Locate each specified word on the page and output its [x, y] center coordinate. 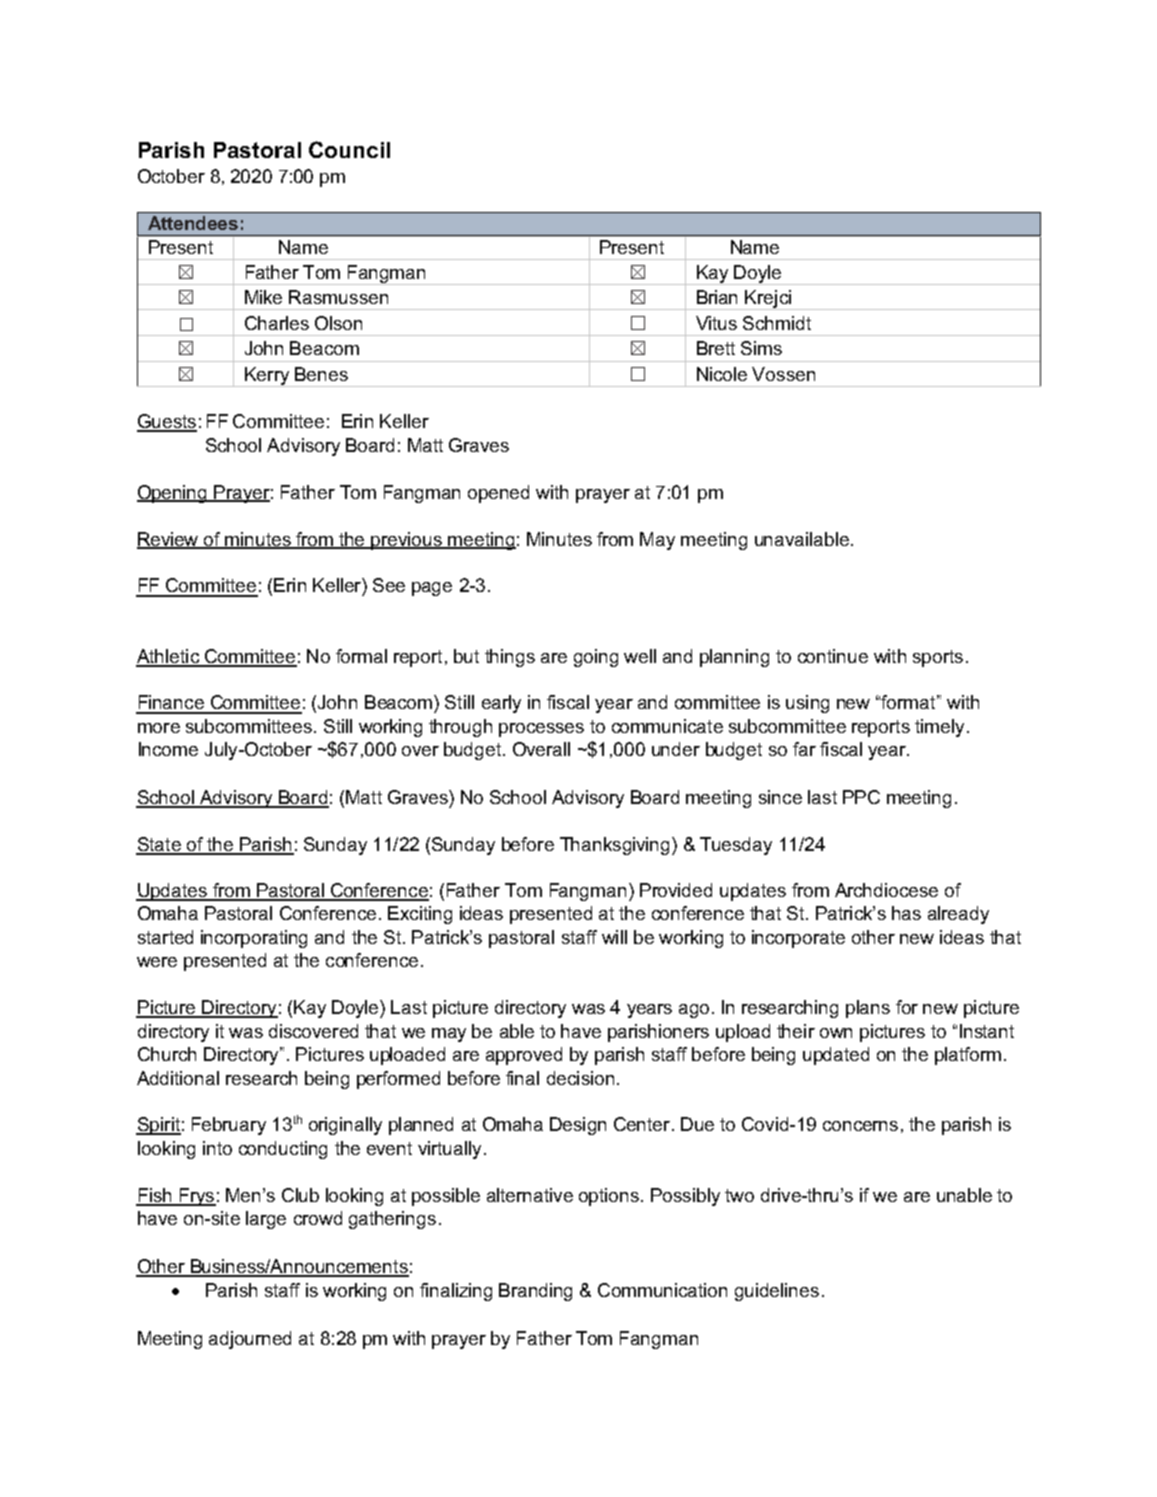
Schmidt [777, 323]
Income [168, 749]
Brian [717, 297]
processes [541, 730]
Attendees [193, 223]
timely [939, 728]
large [266, 1220]
